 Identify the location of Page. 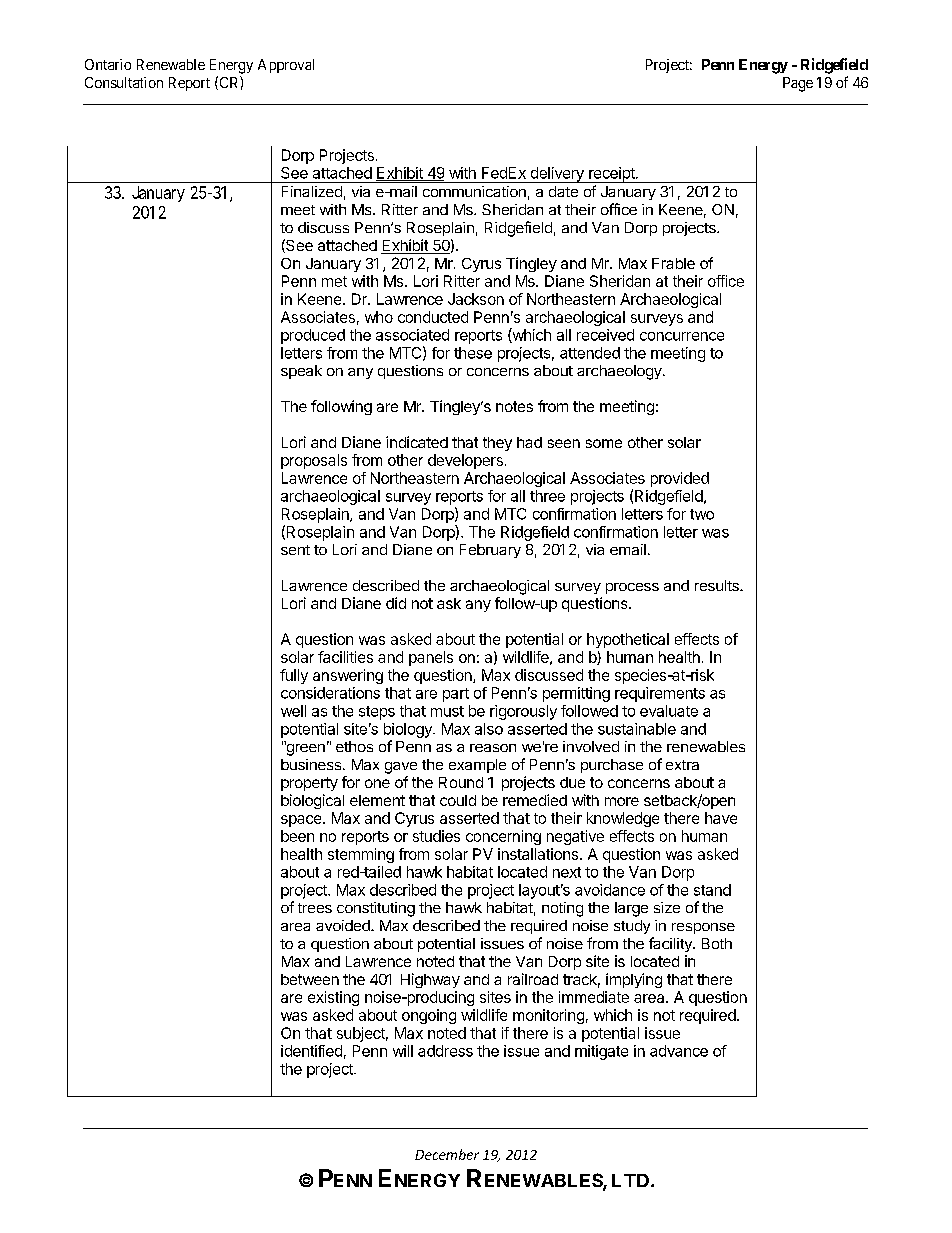
(798, 84).
